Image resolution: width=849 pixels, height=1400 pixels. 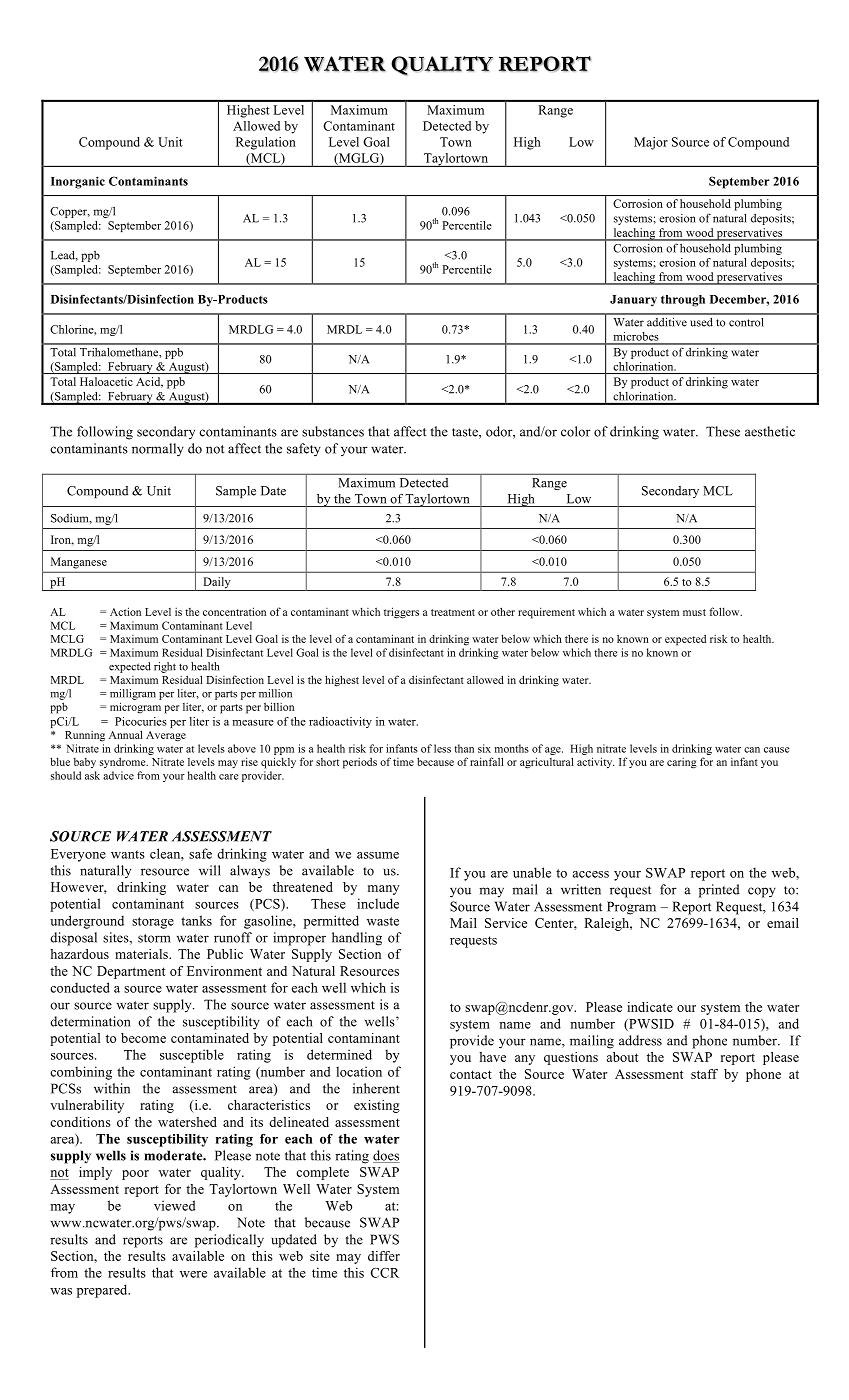 What do you see at coordinates (78, 182) in the screenshot?
I see `Inorganic` at bounding box center [78, 182].
